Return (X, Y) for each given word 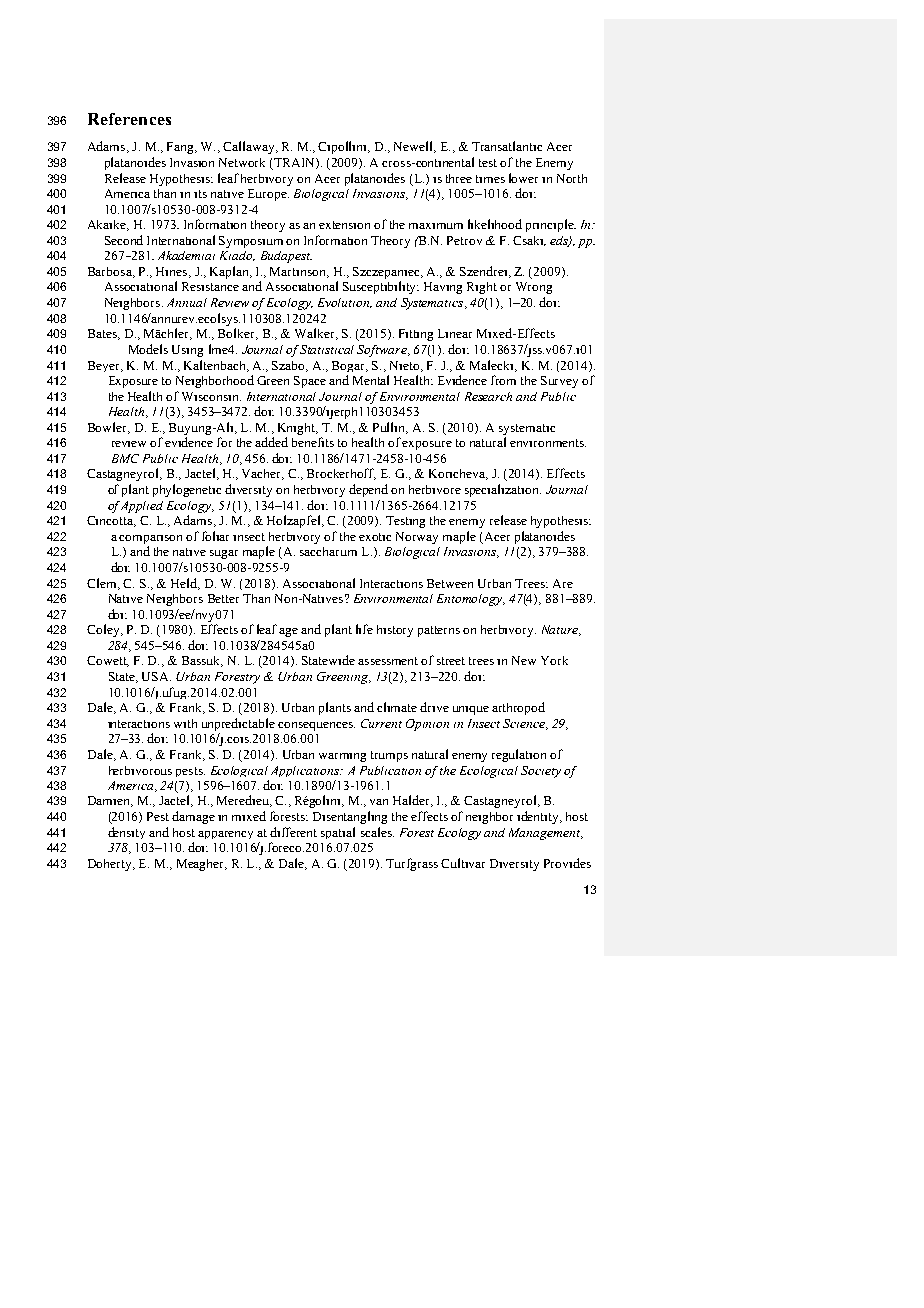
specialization (503, 490)
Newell (414, 147)
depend (368, 490)
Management (545, 834)
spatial (338, 833)
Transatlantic (507, 146)
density (126, 833)
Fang (181, 148)
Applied (142, 507)
